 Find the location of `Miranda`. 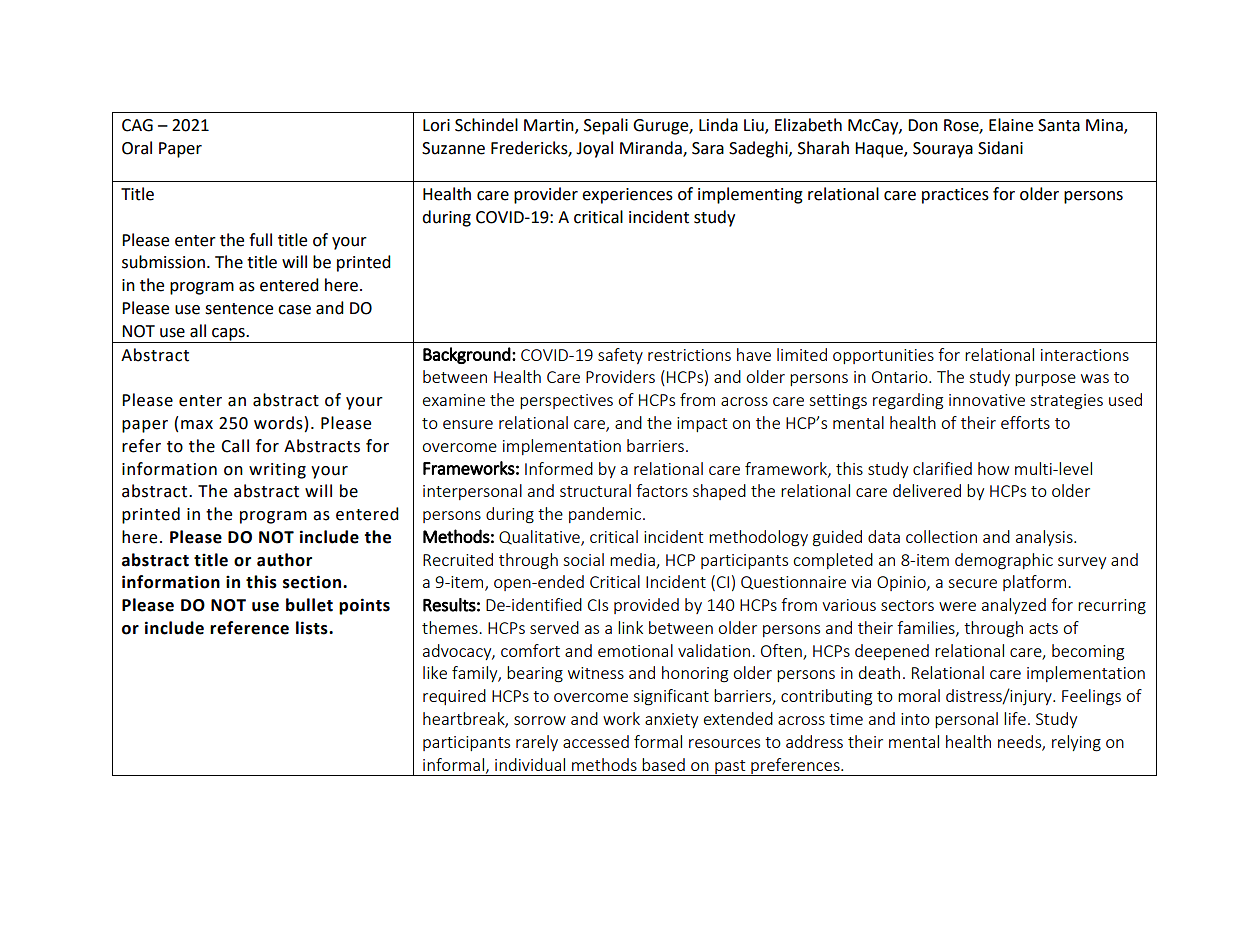

Miranda is located at coordinates (652, 148).
